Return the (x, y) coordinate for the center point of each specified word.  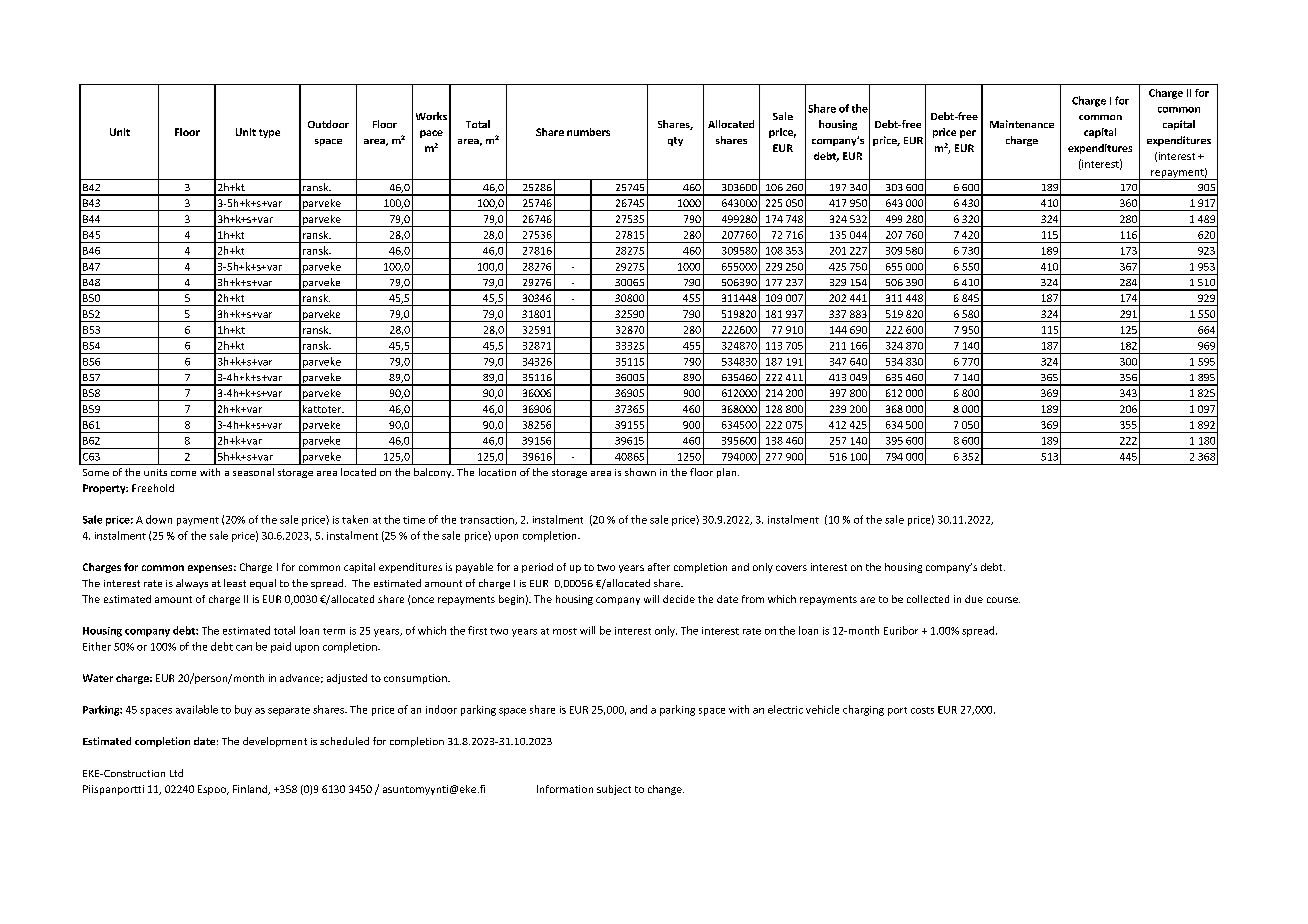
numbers (588, 132)
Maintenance (1022, 124)
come (183, 473)
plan (728, 473)
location (497, 472)
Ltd (176, 773)
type (269, 133)
